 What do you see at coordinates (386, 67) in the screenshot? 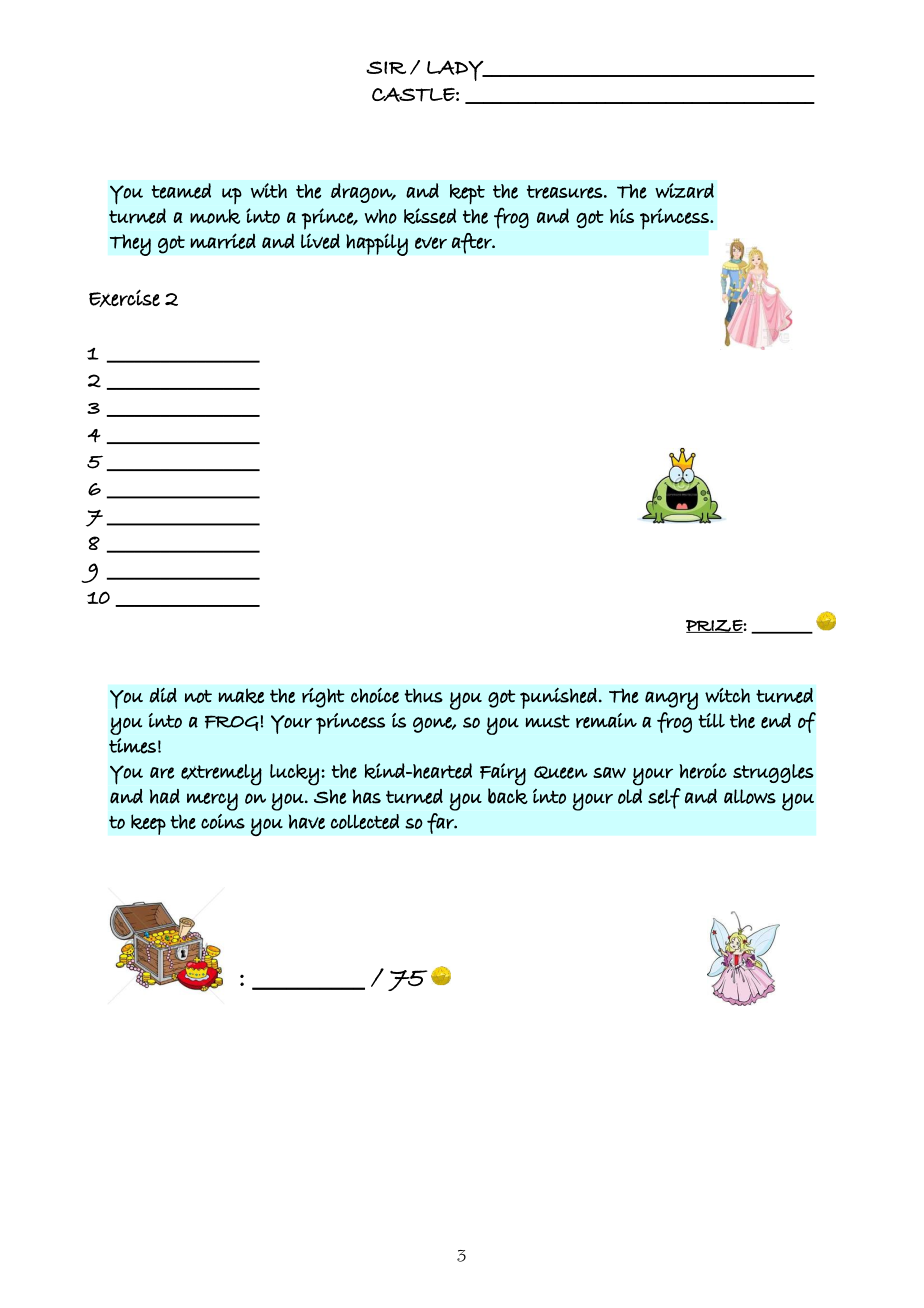
I see `SIR` at bounding box center [386, 67].
